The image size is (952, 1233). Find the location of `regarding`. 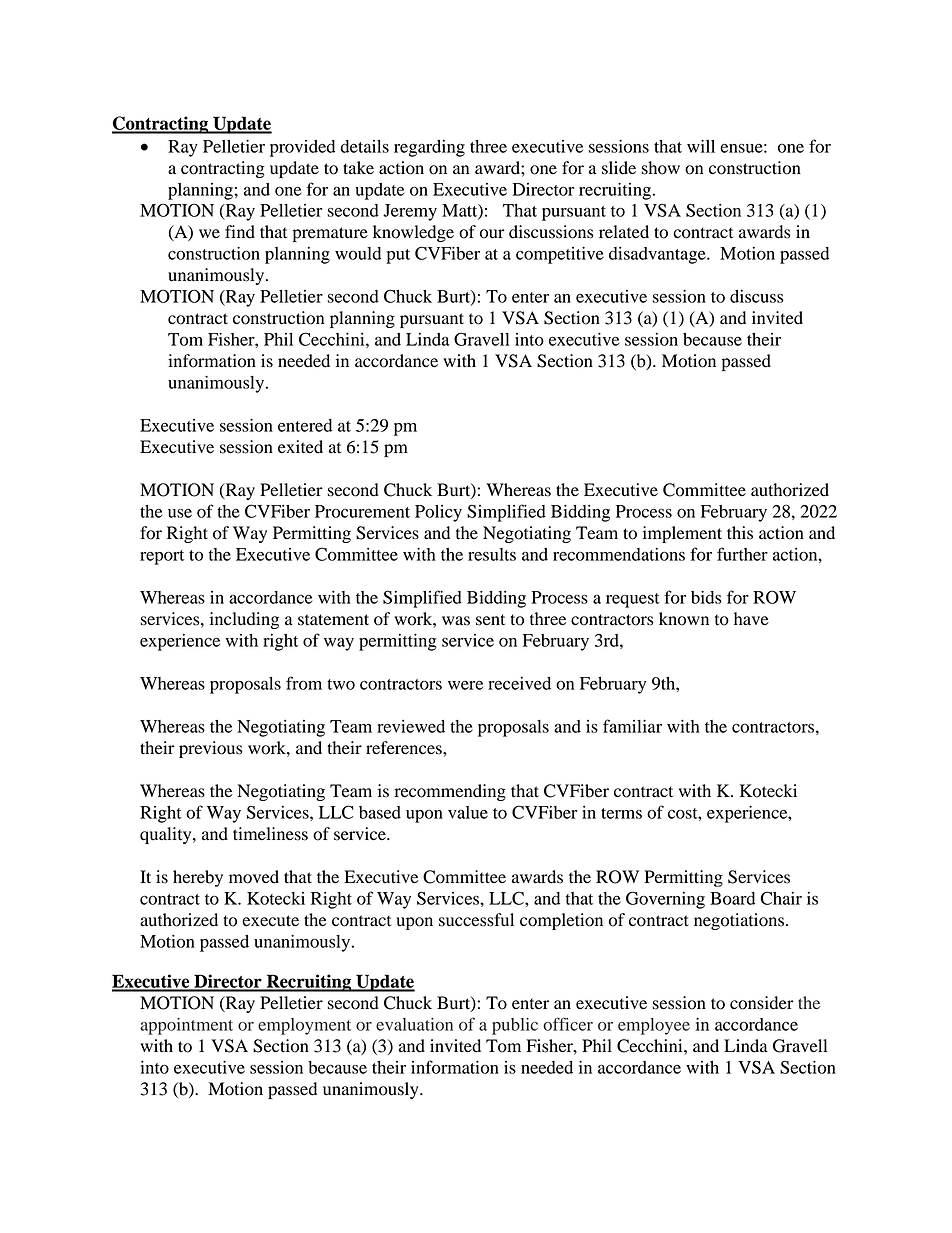

regarding is located at coordinates (429, 148).
